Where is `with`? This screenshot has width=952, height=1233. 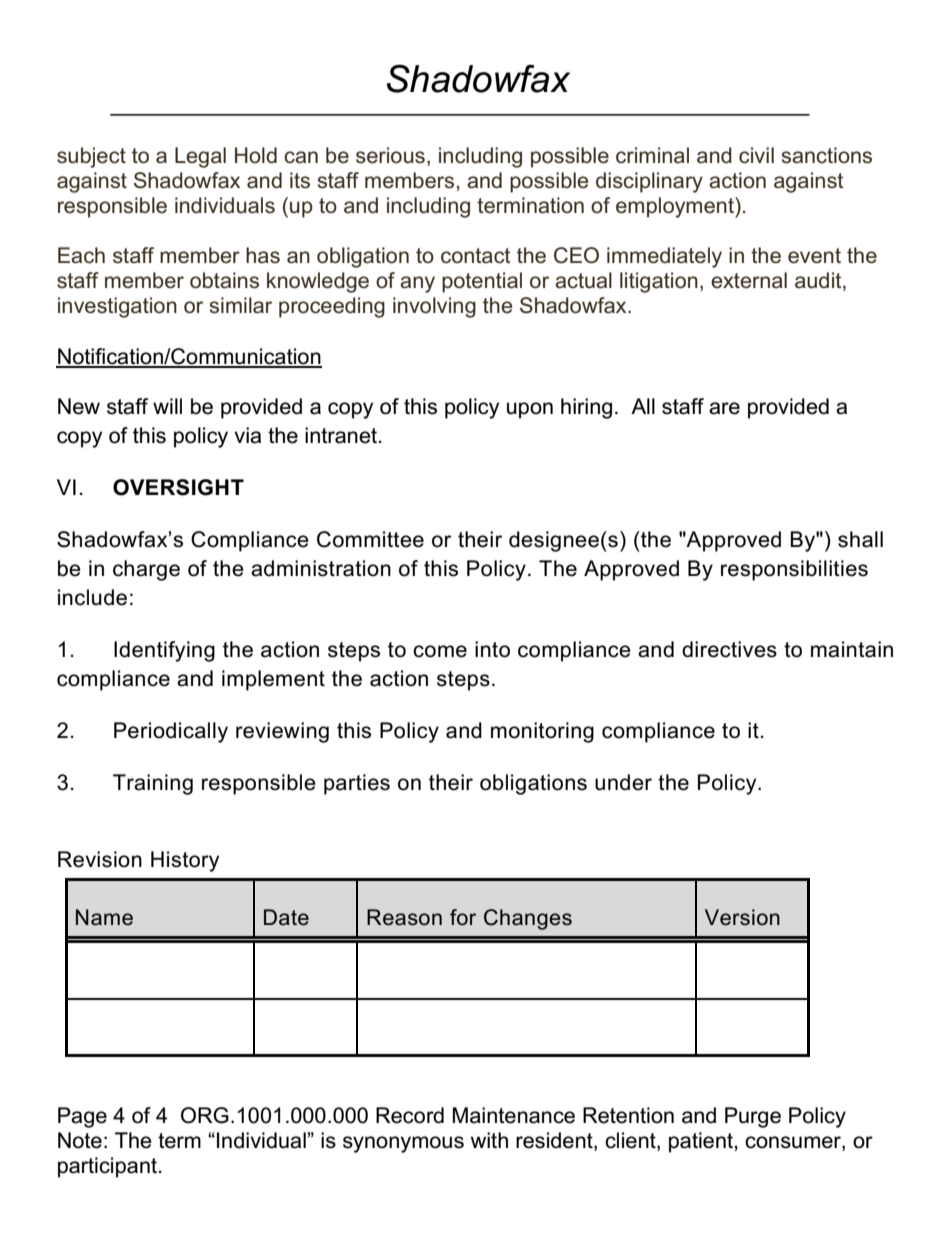 with is located at coordinates (489, 1140).
